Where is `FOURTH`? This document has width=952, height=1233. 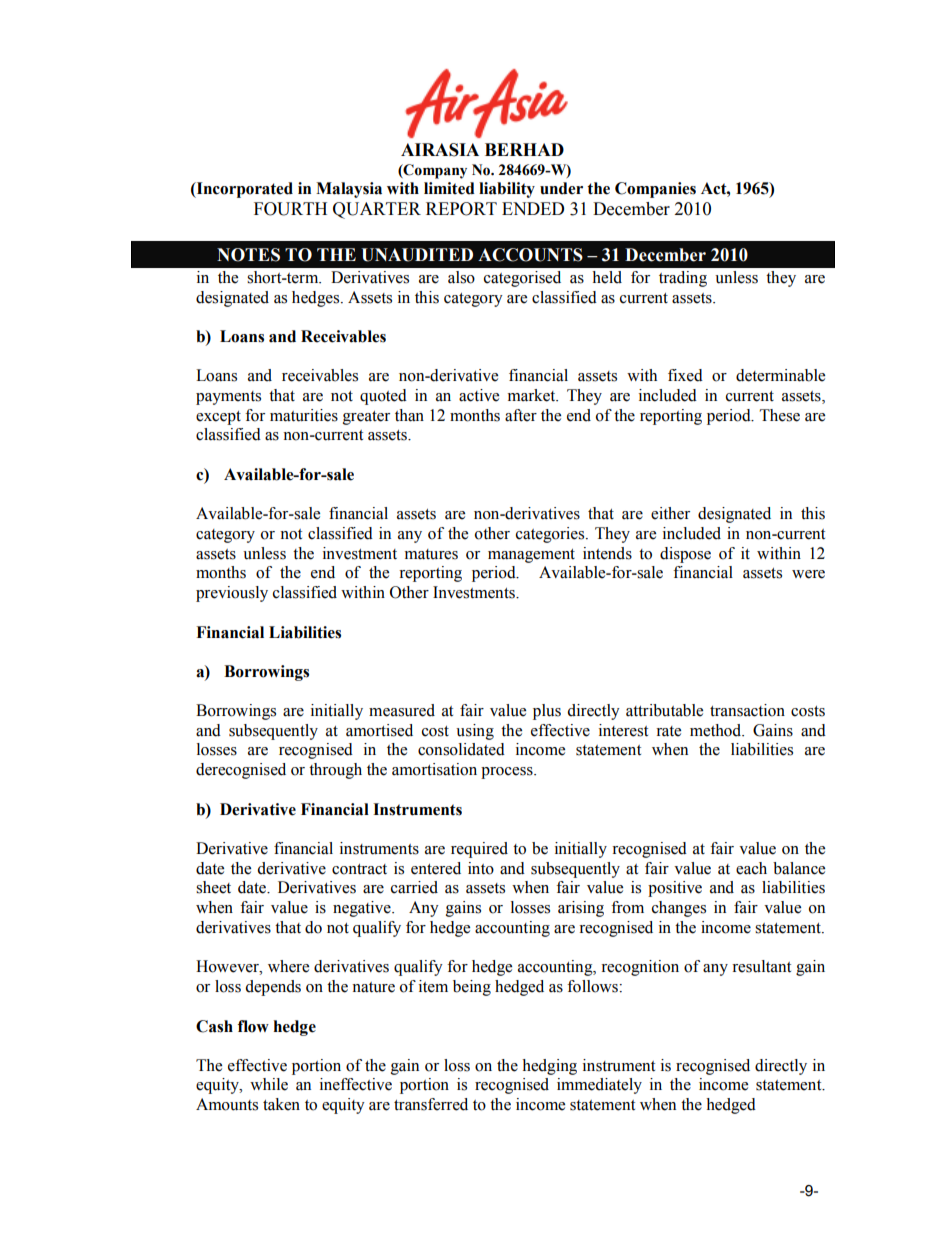
FOURTH is located at coordinates (290, 209).
